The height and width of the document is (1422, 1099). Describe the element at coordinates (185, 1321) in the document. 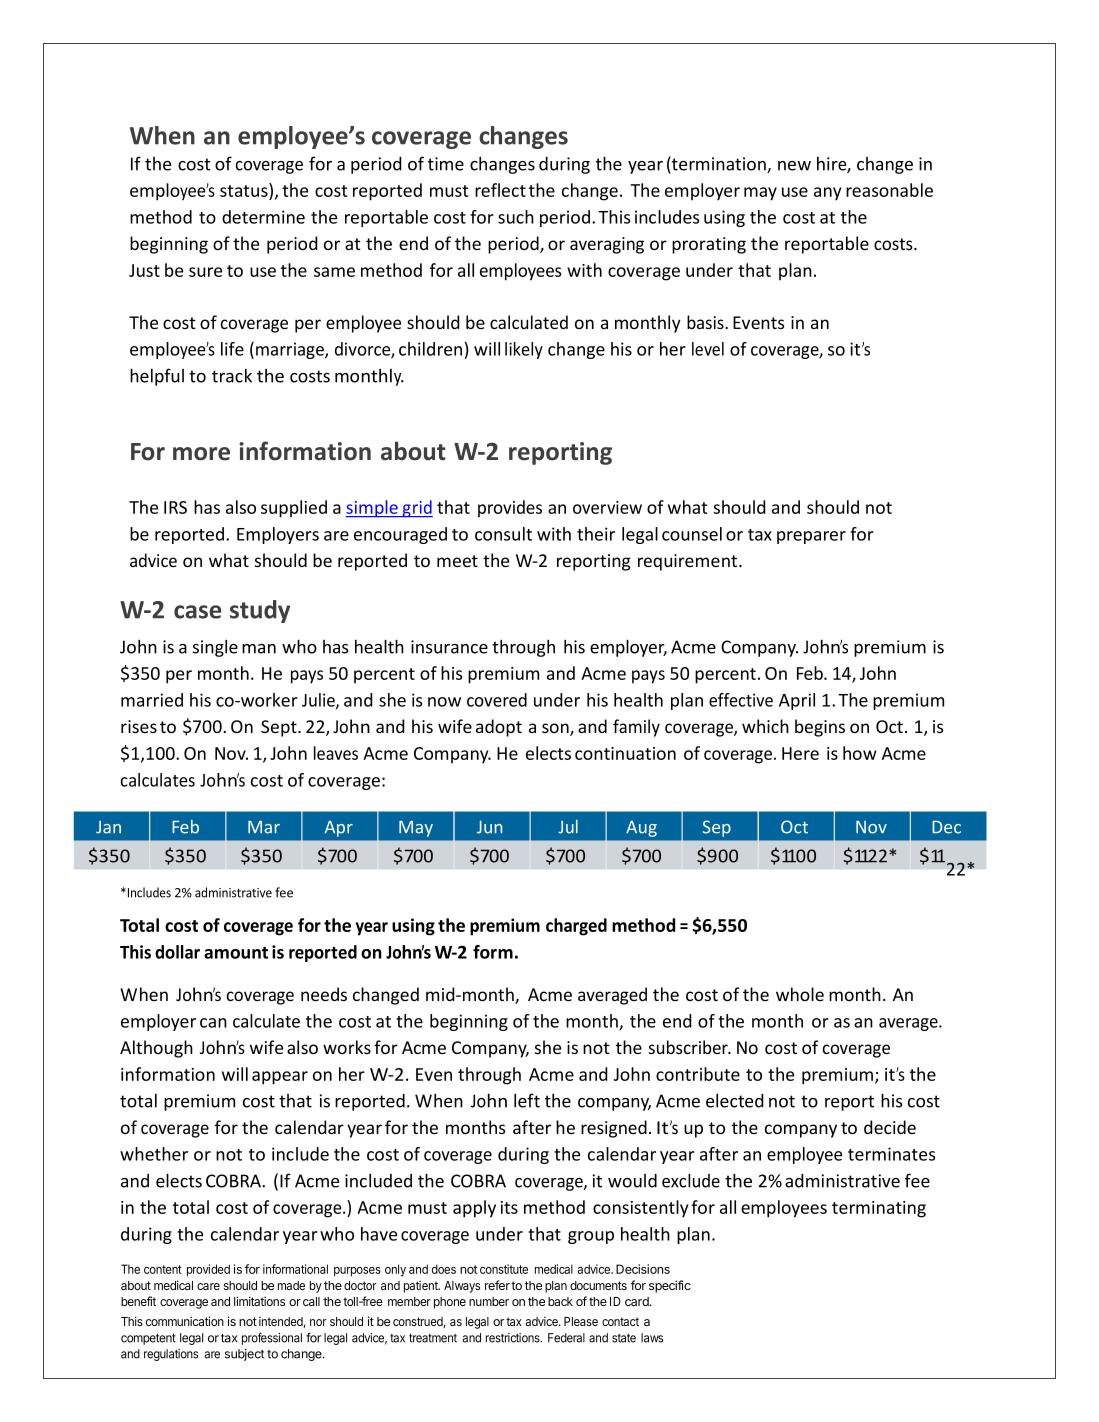

I see `communication` at that location.
